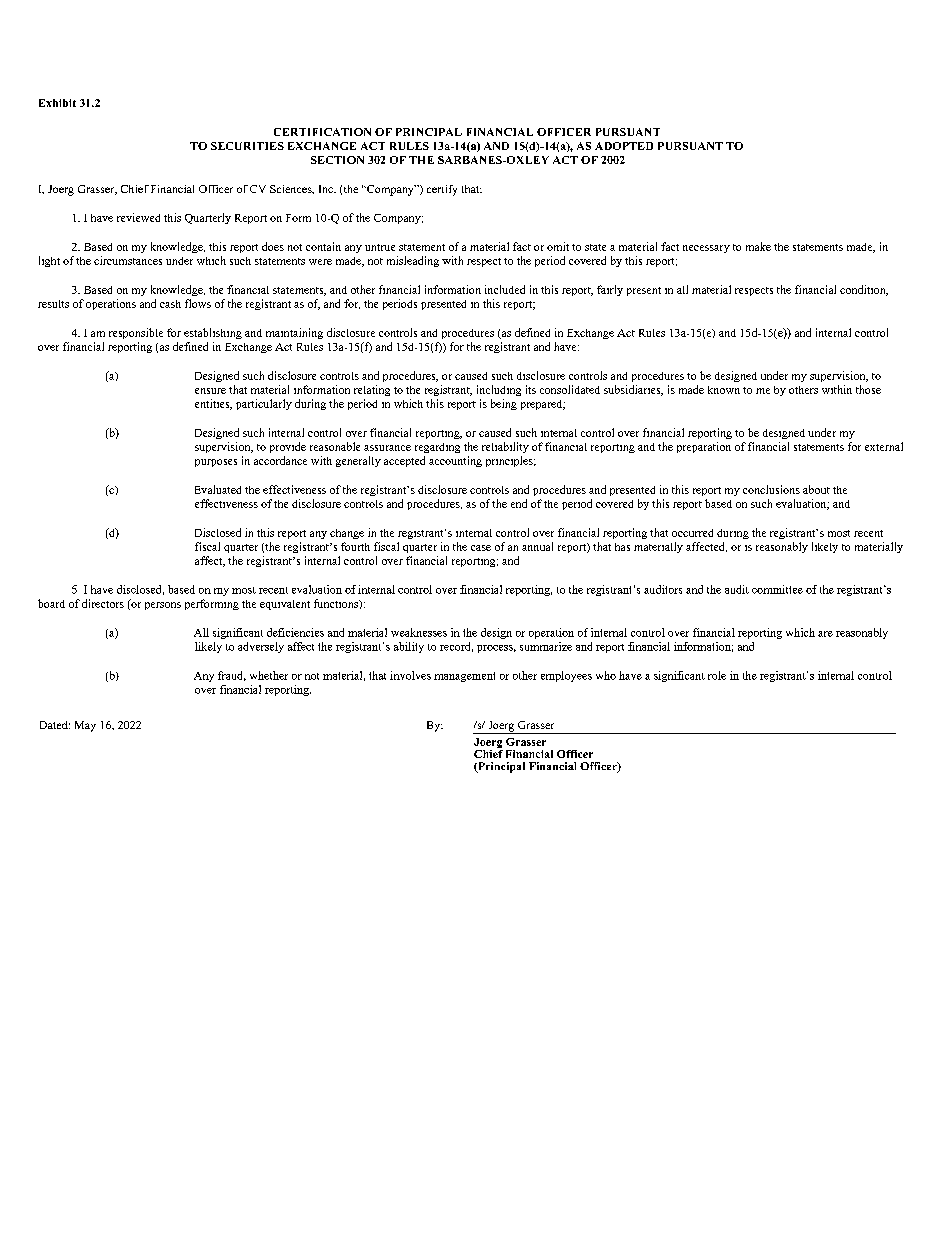  I want to click on Evaluated, so click(218, 489).
